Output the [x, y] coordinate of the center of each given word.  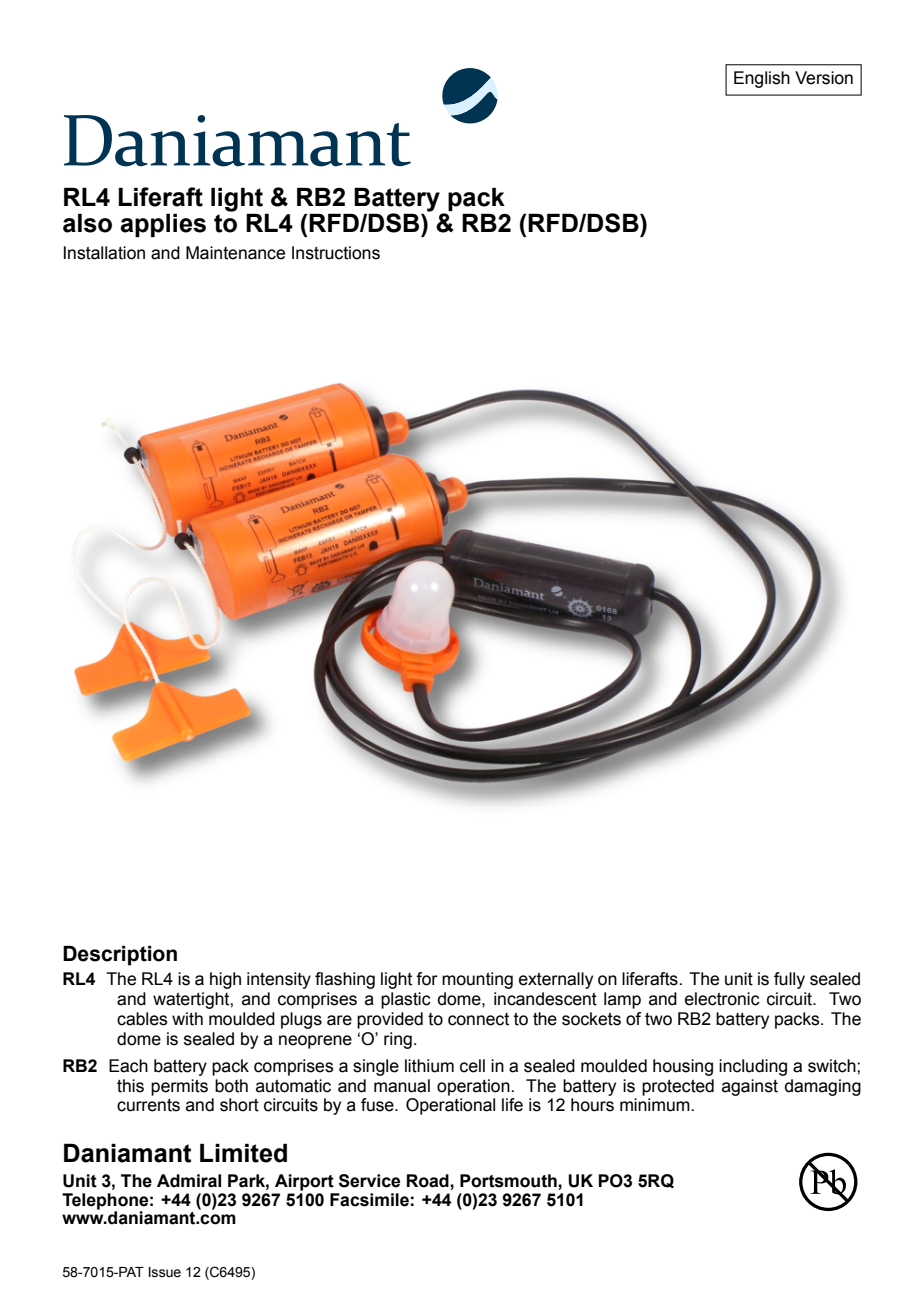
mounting [477, 980]
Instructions [336, 253]
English [762, 79]
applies [163, 225]
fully [789, 980]
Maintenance [235, 253]
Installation [104, 253]
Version [824, 78]
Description [120, 956]
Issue [165, 1272]
